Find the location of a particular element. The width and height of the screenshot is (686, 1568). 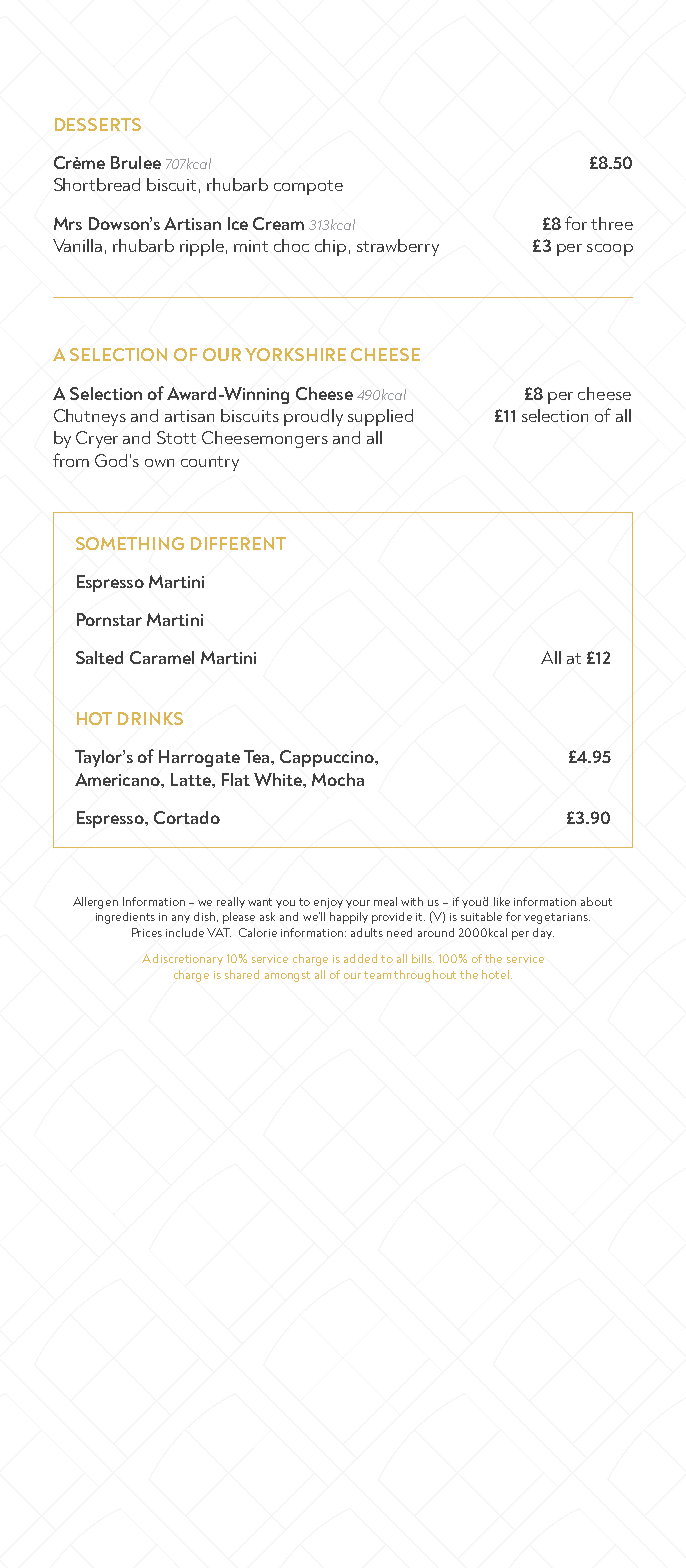

Prices is located at coordinates (147, 932).
